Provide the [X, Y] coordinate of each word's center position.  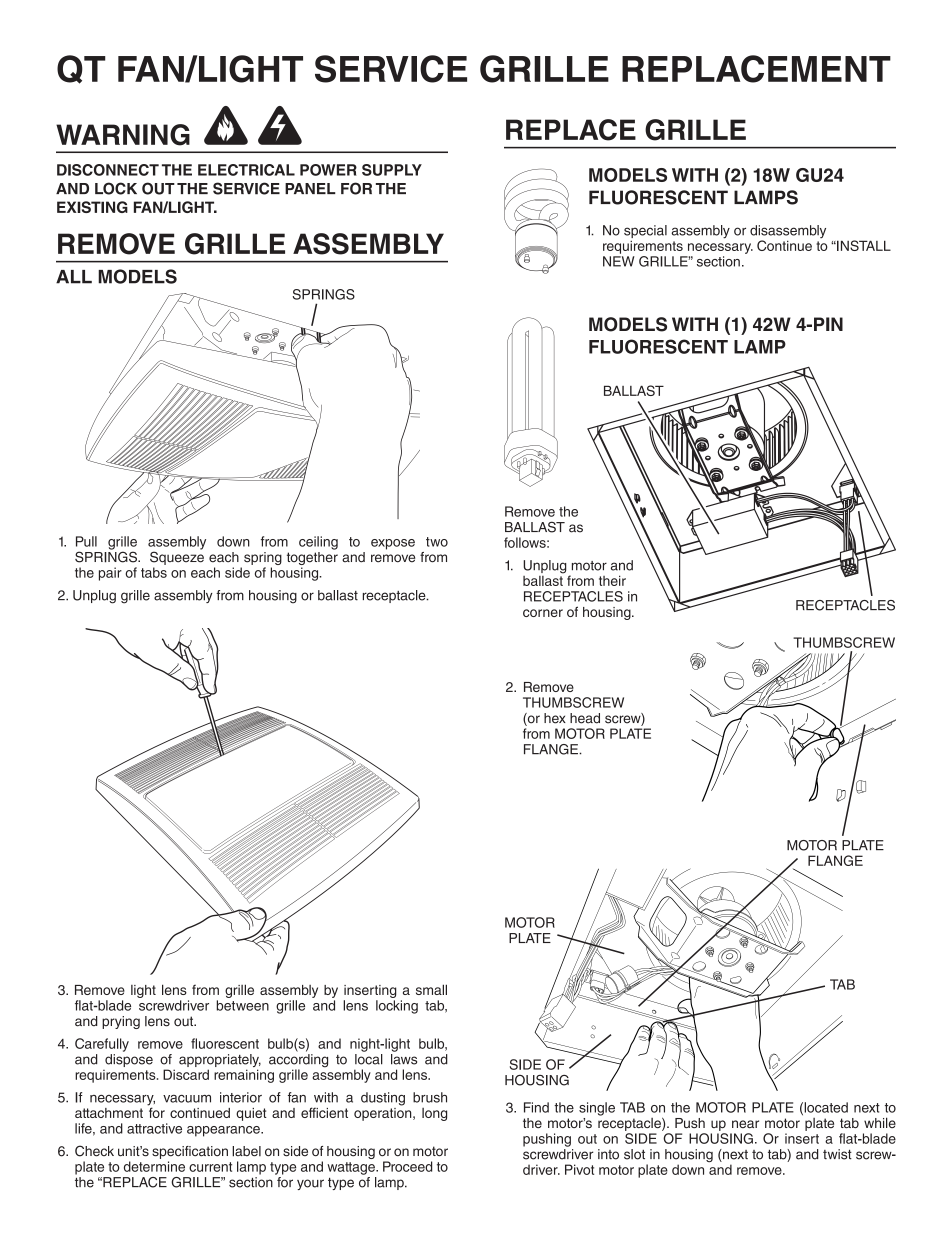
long [434, 1114]
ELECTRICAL [246, 170]
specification [190, 1152]
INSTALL [863, 245]
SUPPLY [392, 170]
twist [837, 1154]
